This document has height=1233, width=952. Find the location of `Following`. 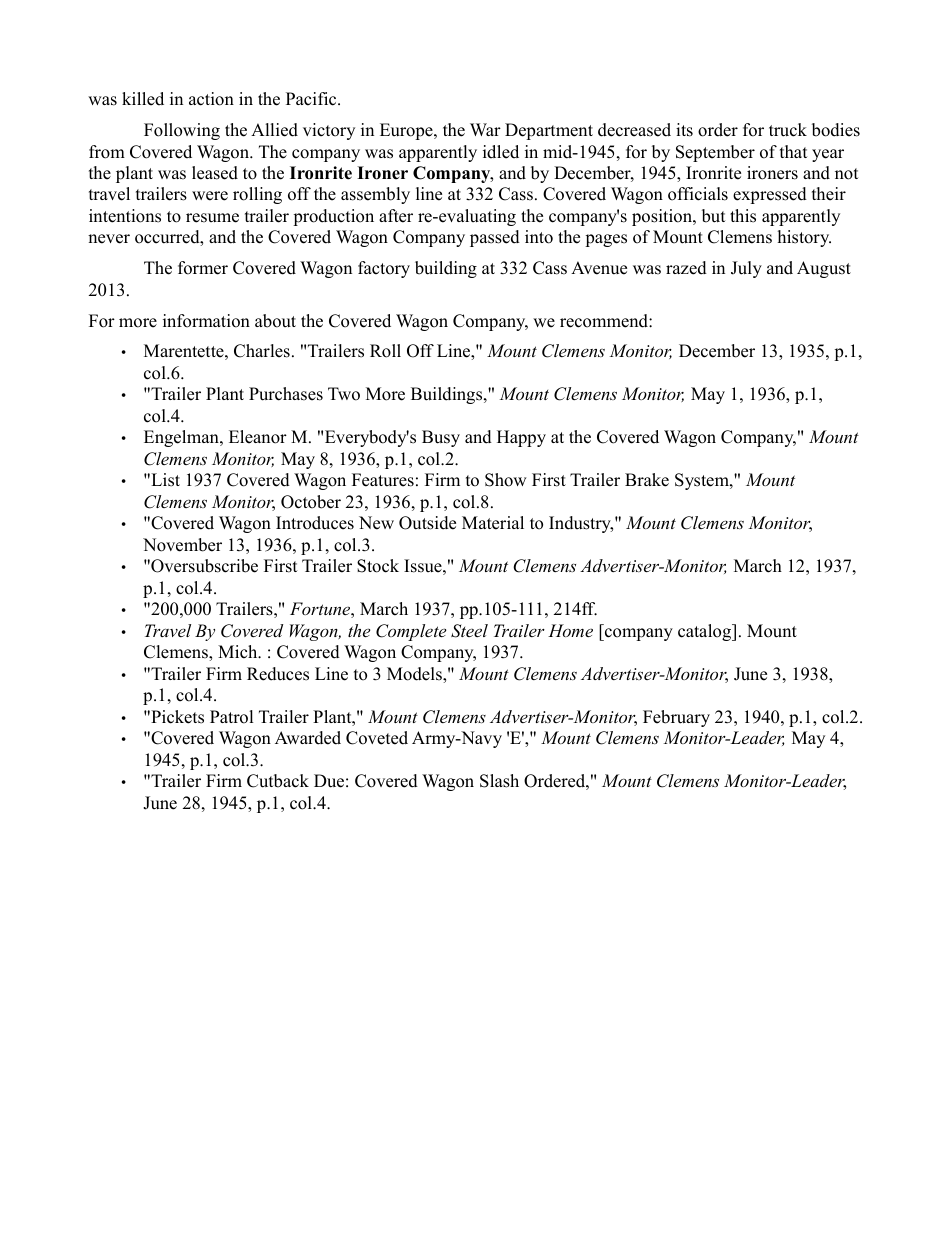

Following is located at coordinates (182, 131).
